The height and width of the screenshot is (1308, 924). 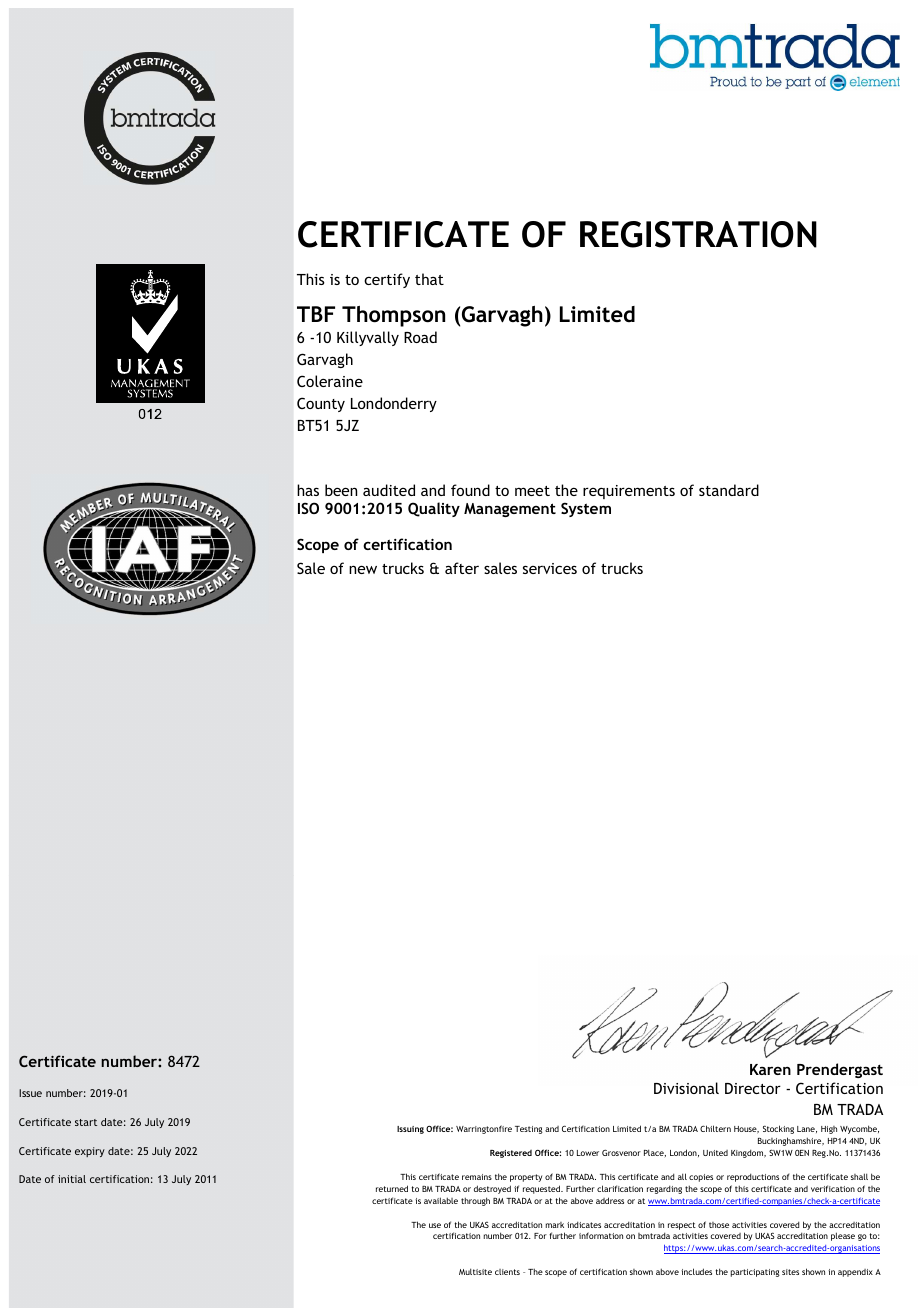 I want to click on TBF, so click(x=316, y=314).
